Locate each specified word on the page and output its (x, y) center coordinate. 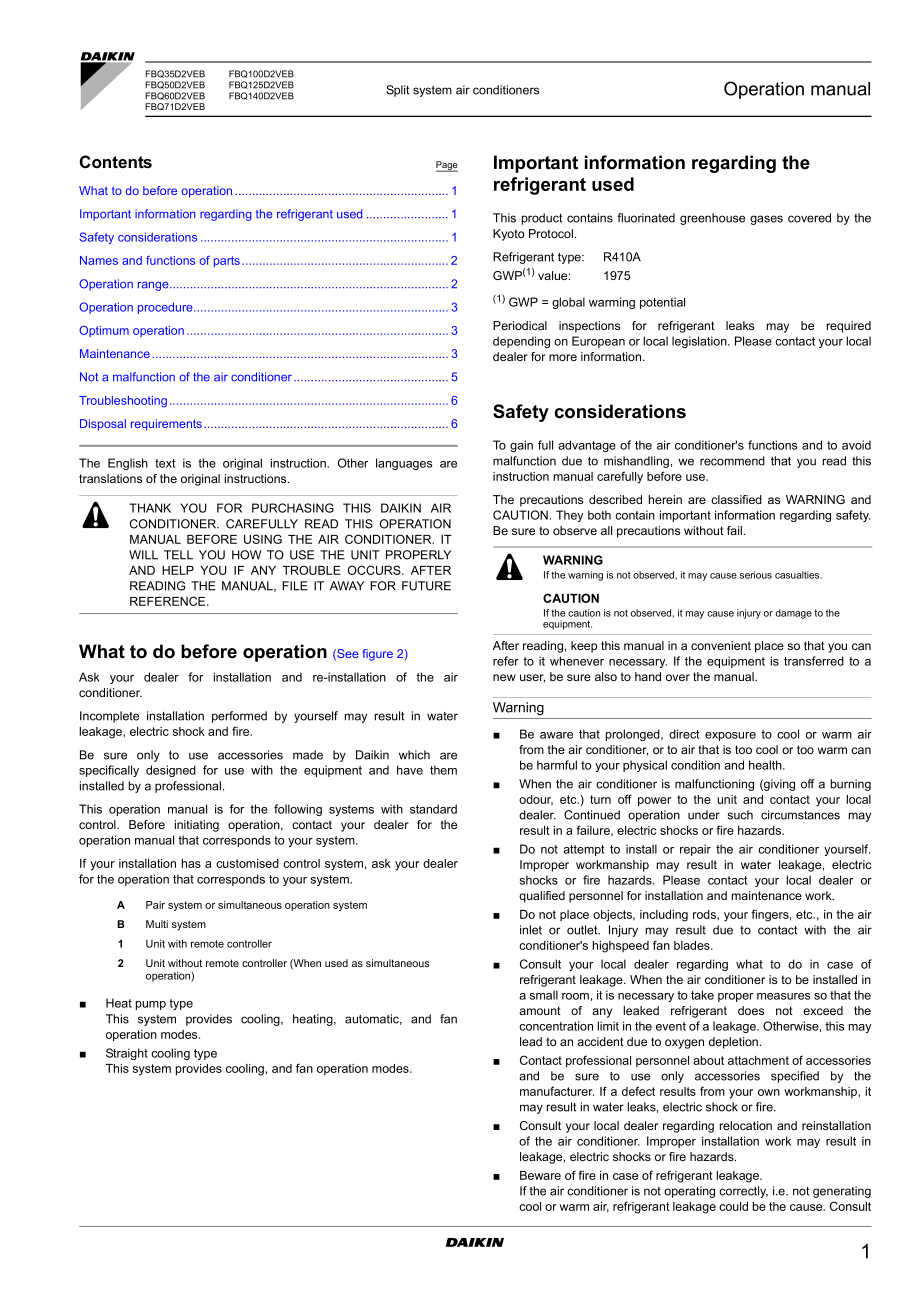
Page (447, 166)
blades (693, 945)
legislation (700, 342)
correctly (743, 1192)
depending (521, 342)
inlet (531, 930)
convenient (721, 645)
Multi (157, 924)
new (504, 677)
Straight (127, 1054)
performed (239, 717)
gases (766, 220)
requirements (166, 425)
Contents (116, 162)
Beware (540, 1175)
